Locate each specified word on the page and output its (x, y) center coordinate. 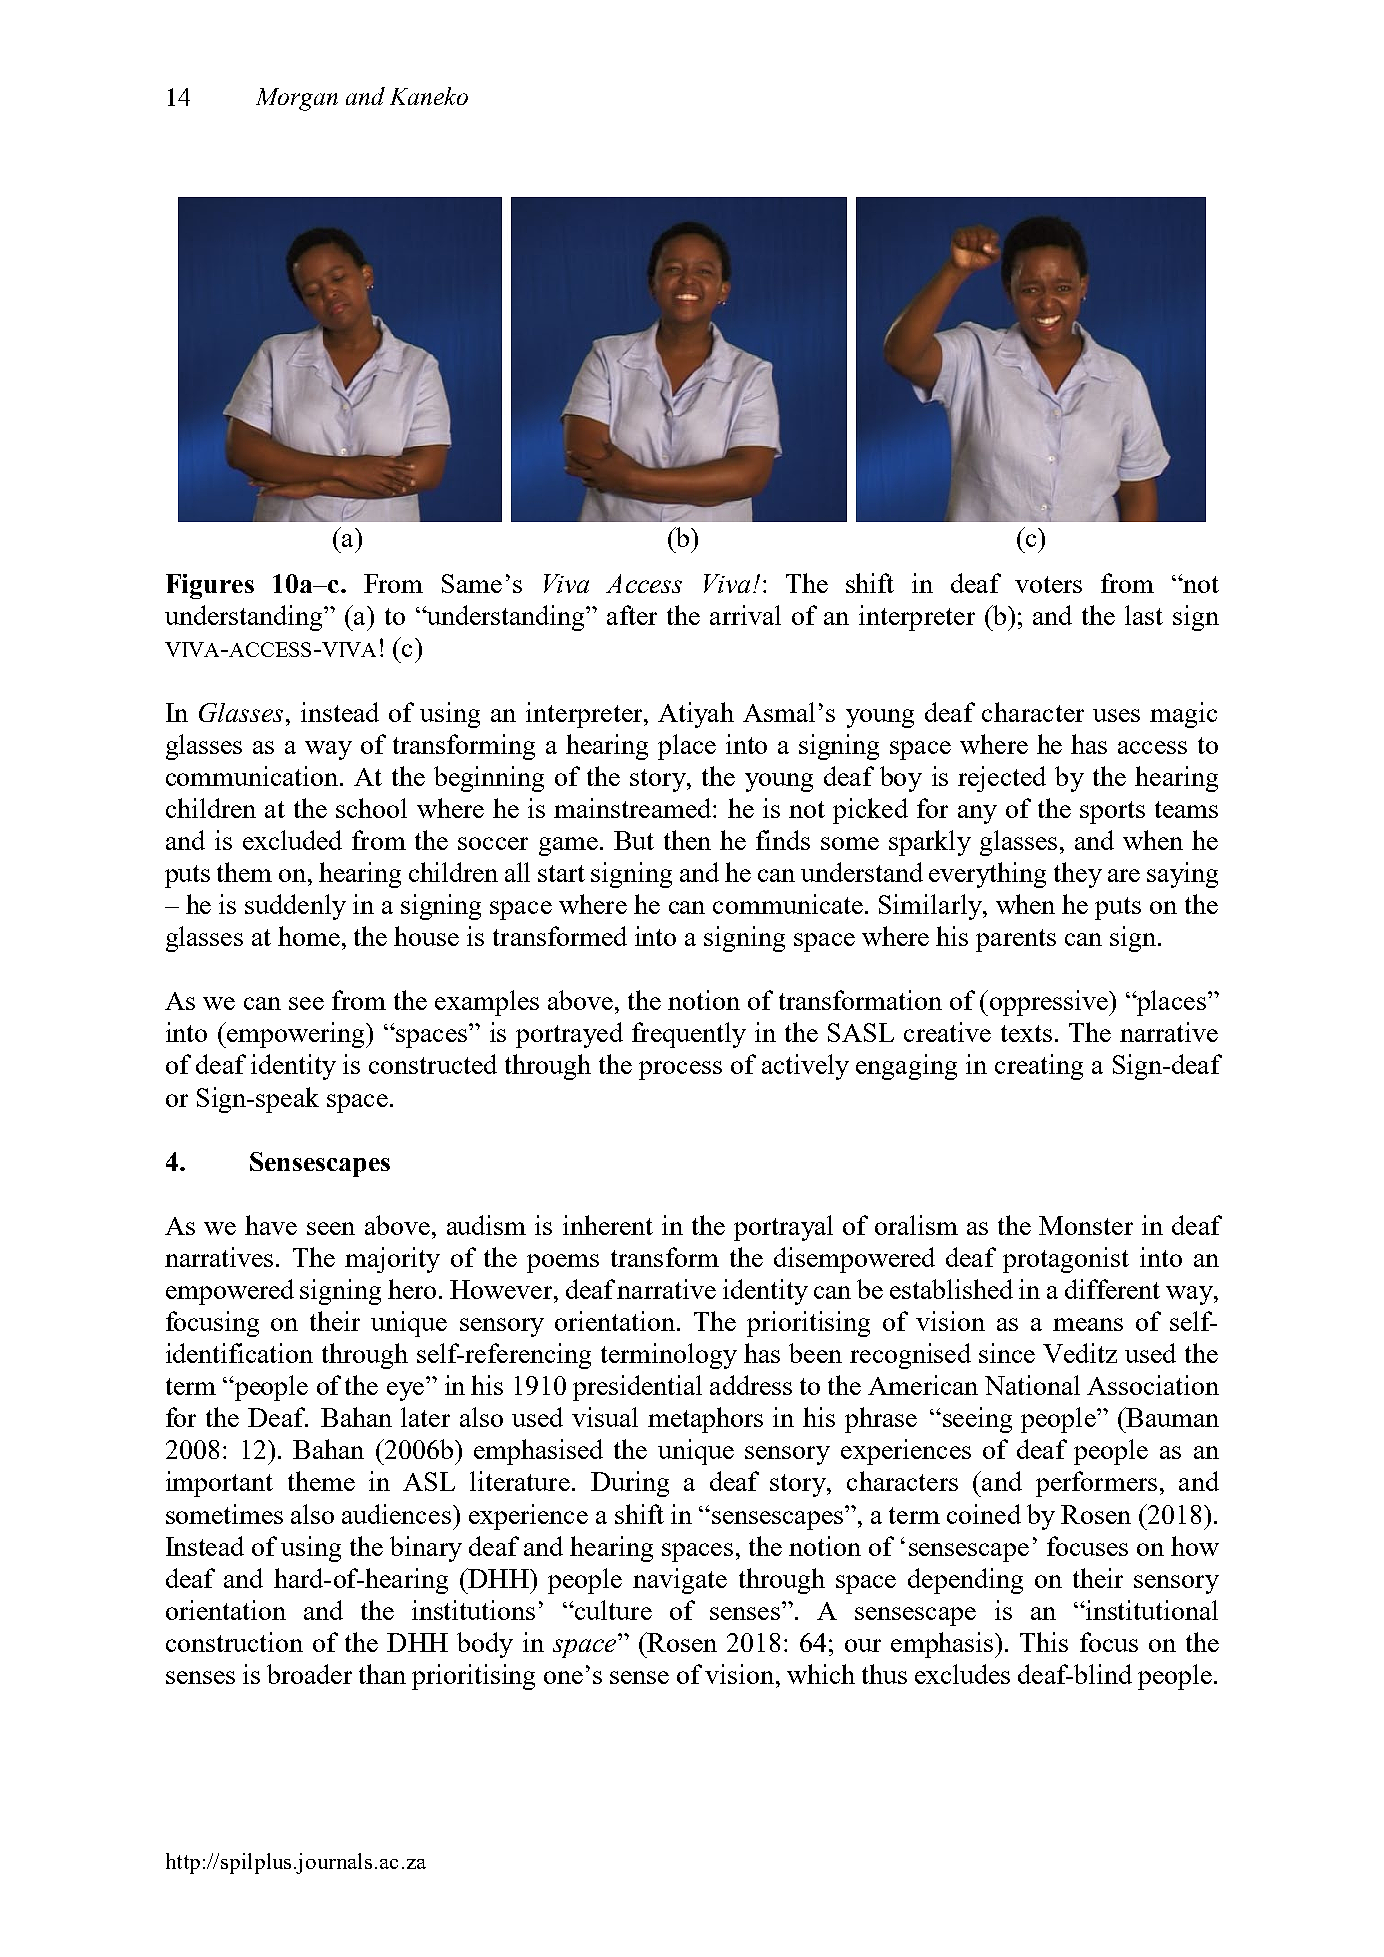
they (1078, 875)
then (687, 840)
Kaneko (429, 96)
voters (1048, 584)
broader (309, 1674)
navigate (680, 1581)
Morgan (297, 99)
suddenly (295, 907)
